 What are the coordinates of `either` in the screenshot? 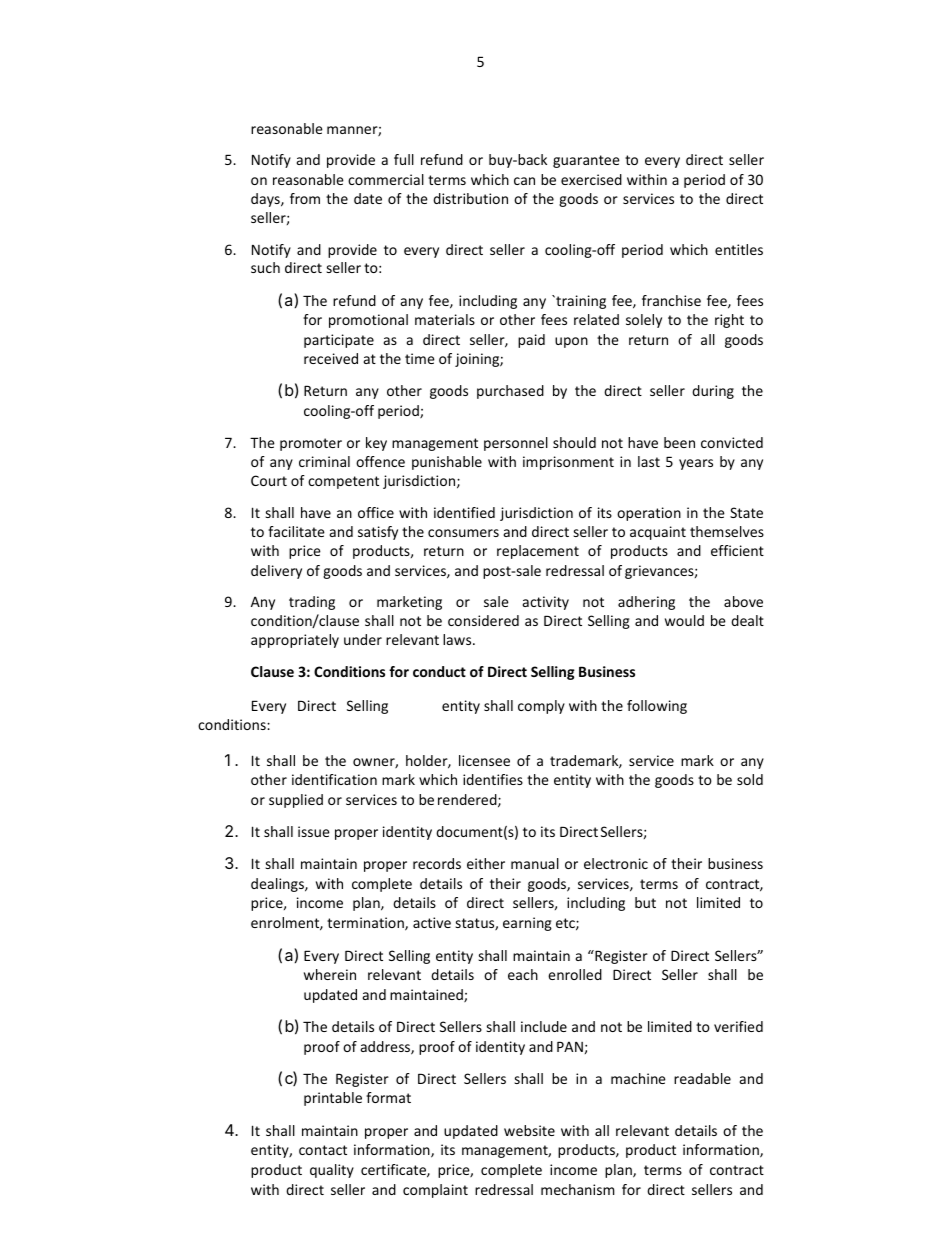 It's located at (486, 863).
